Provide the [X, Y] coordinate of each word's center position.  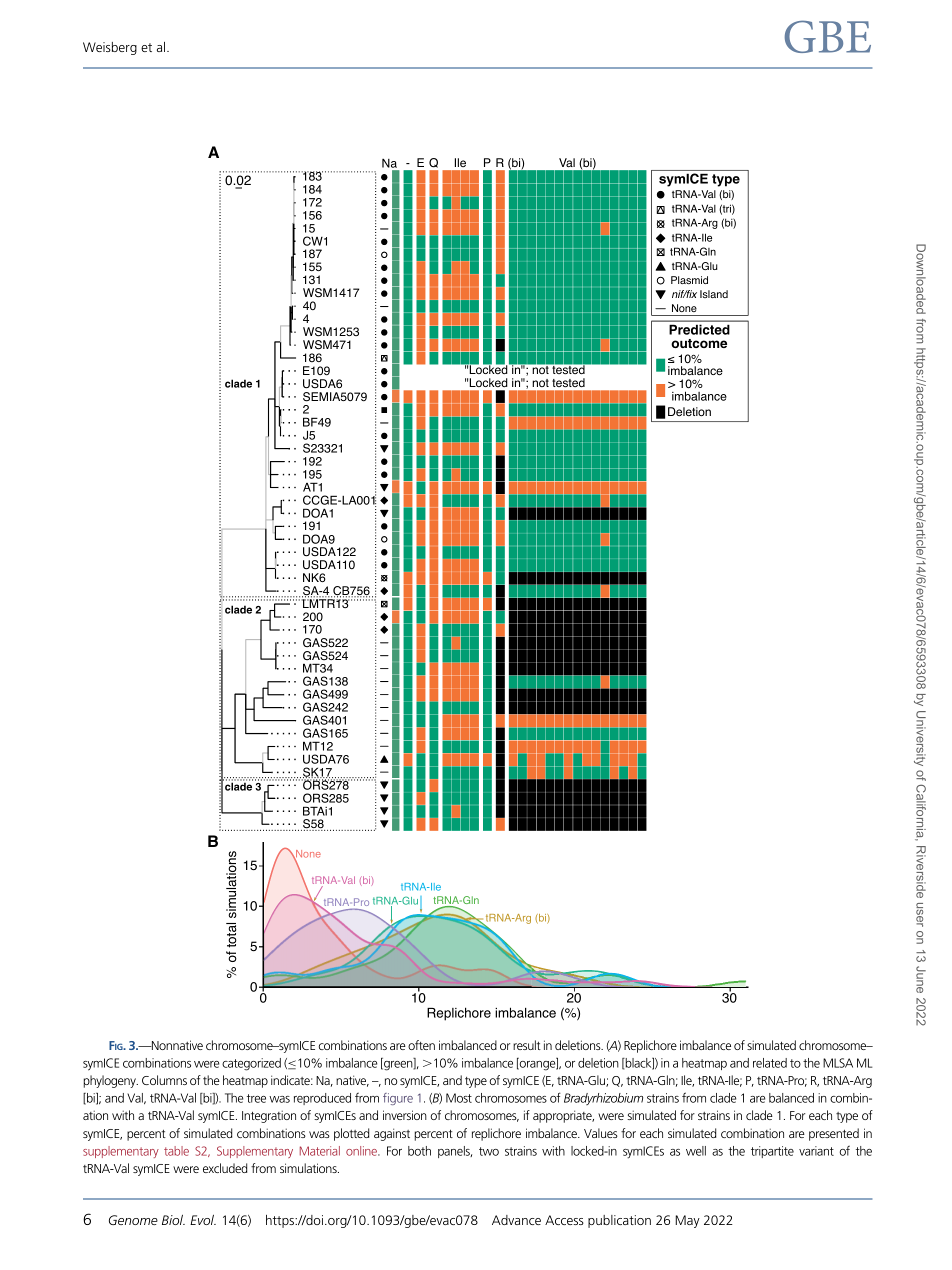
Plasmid [689, 280]
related [770, 1063]
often [421, 1045]
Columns [164, 1080]
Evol [203, 1220]
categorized [251, 1064]
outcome [699, 343]
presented [834, 1134]
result [527, 1045]
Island [714, 294]
